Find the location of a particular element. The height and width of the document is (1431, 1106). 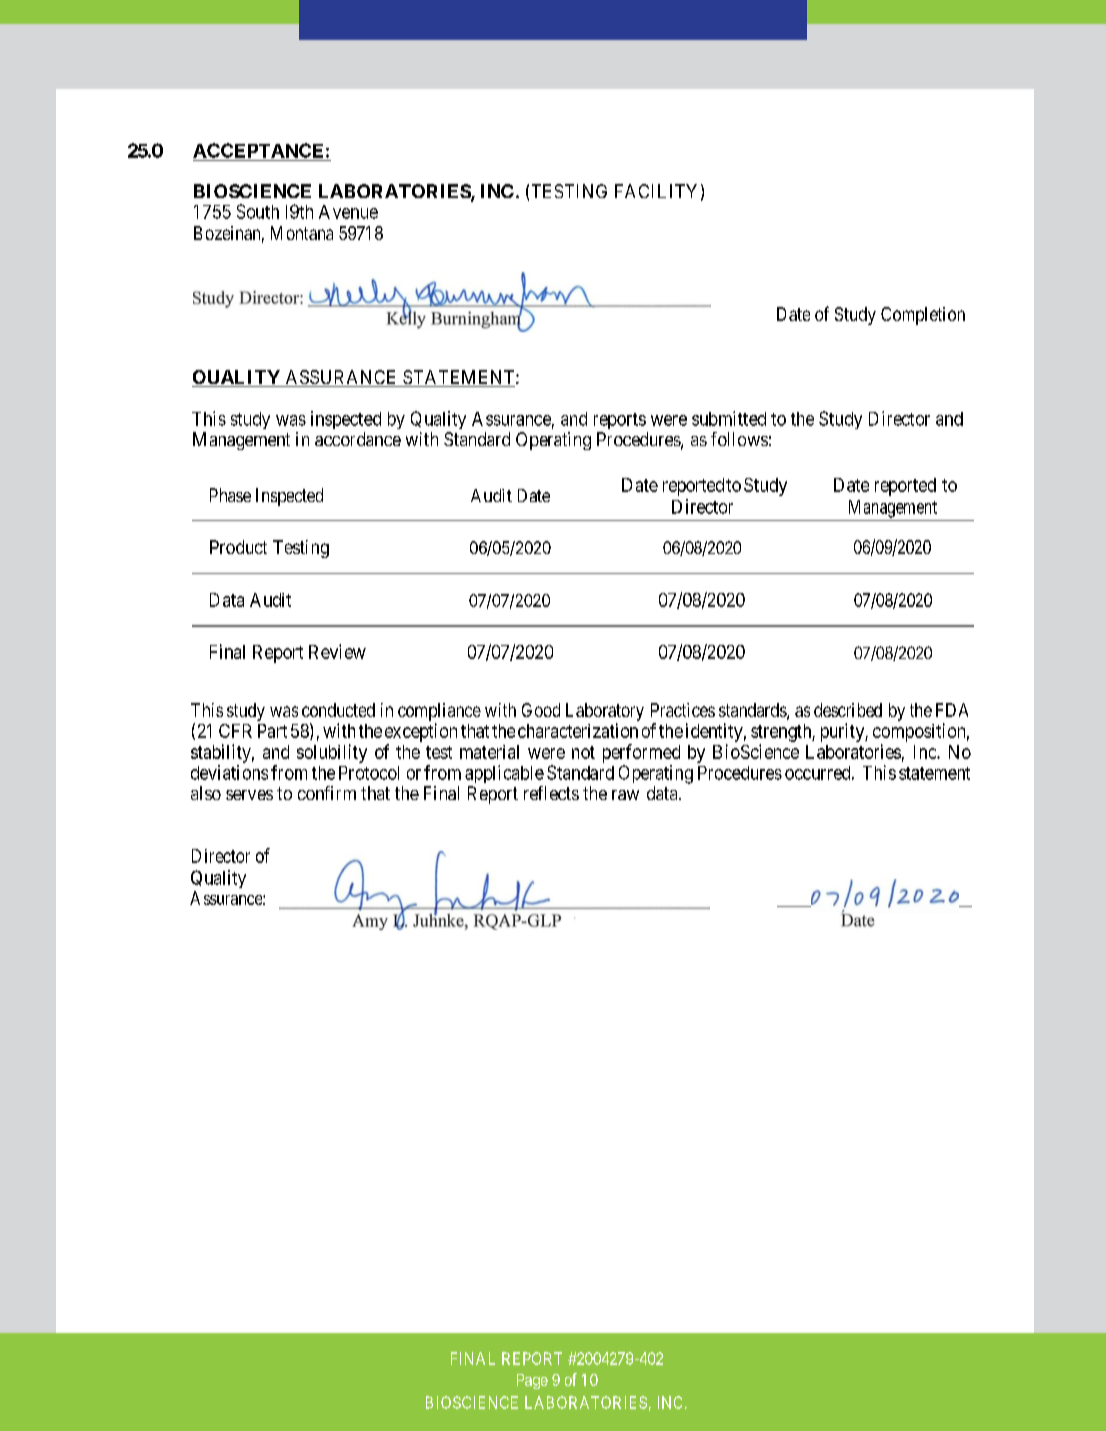

Phase is located at coordinates (230, 495).
